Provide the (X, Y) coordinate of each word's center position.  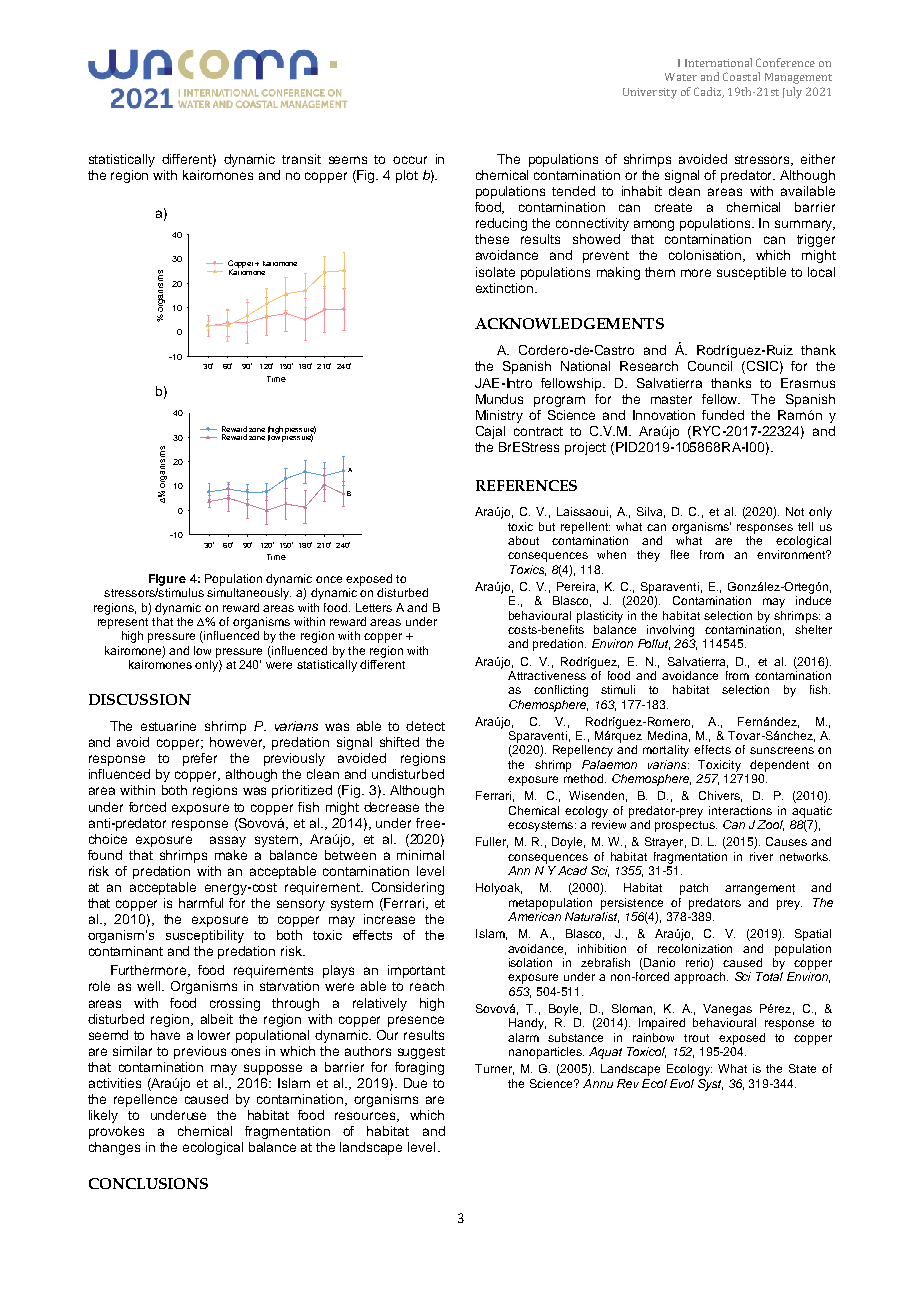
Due (415, 1083)
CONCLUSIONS (148, 1183)
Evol (682, 1083)
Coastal (741, 76)
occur (410, 160)
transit (301, 159)
